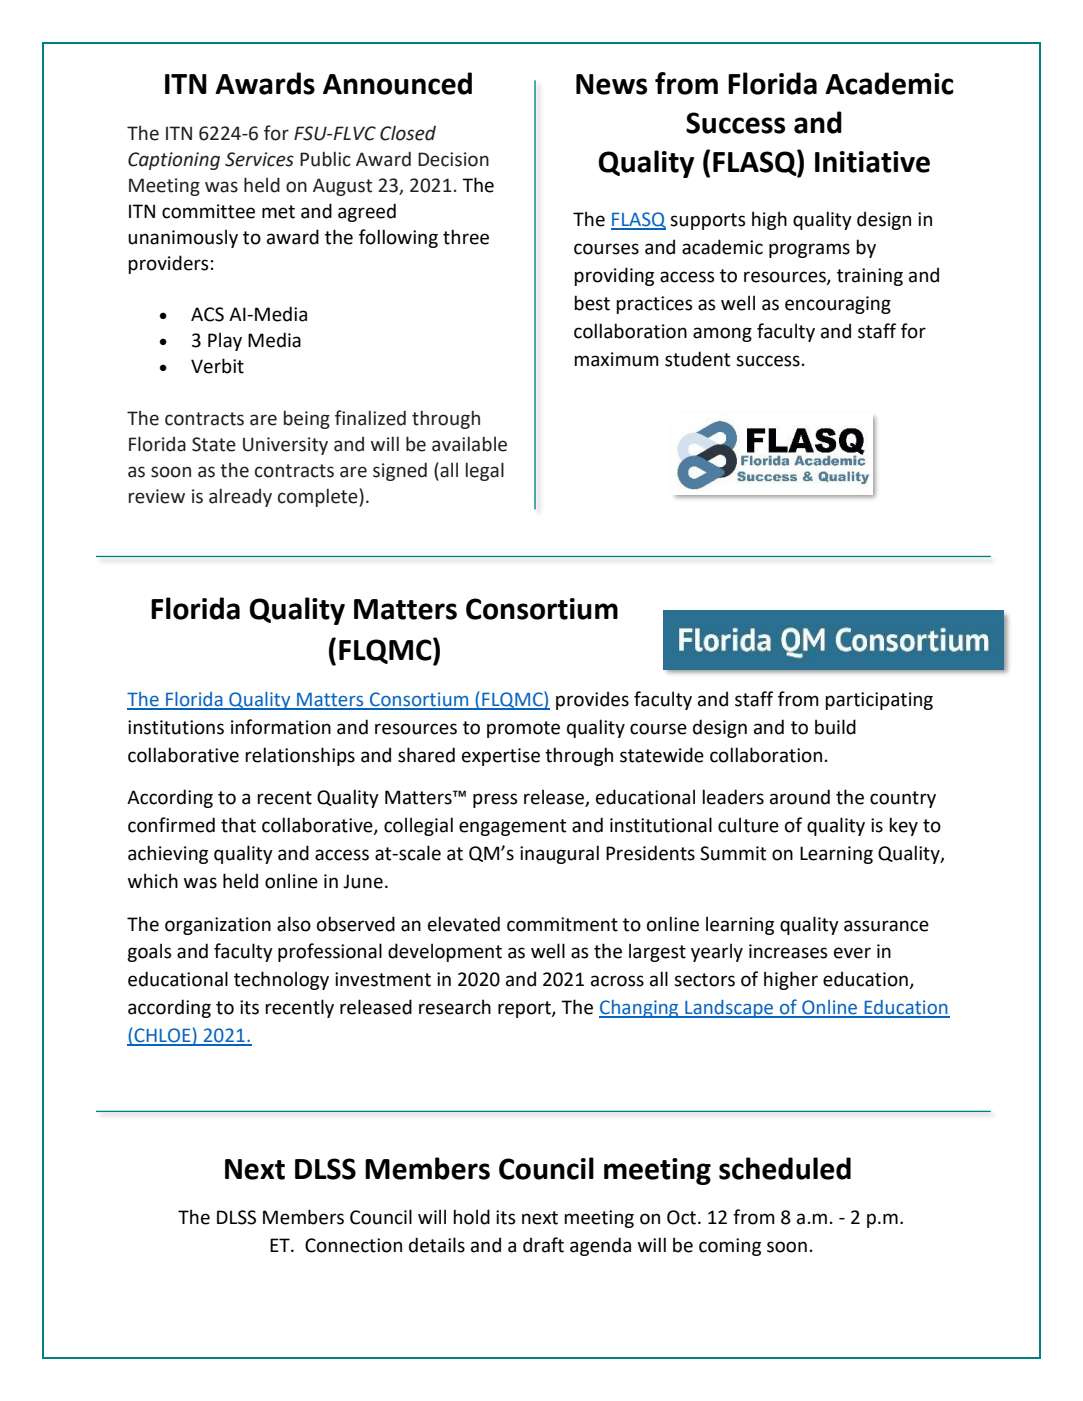 This document has height=1401, width=1083. What do you see at coordinates (592, 700) in the document?
I see `provides` at bounding box center [592, 700].
